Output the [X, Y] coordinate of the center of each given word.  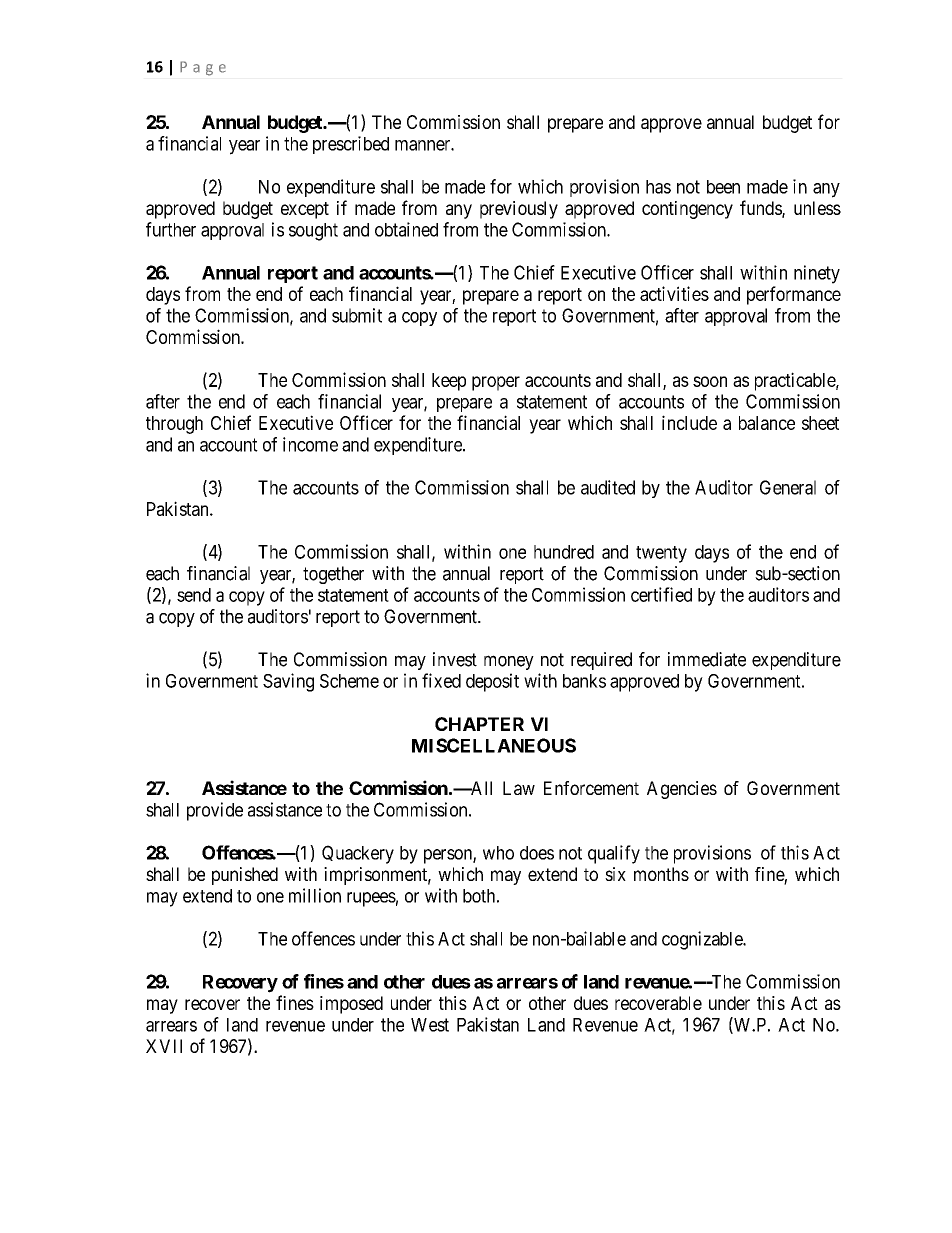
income [310, 444]
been [723, 187]
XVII [164, 1046]
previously [519, 210]
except [305, 210]
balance [767, 423]
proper [496, 383]
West [430, 1025]
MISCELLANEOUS [494, 745]
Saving [288, 682]
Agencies [682, 790]
